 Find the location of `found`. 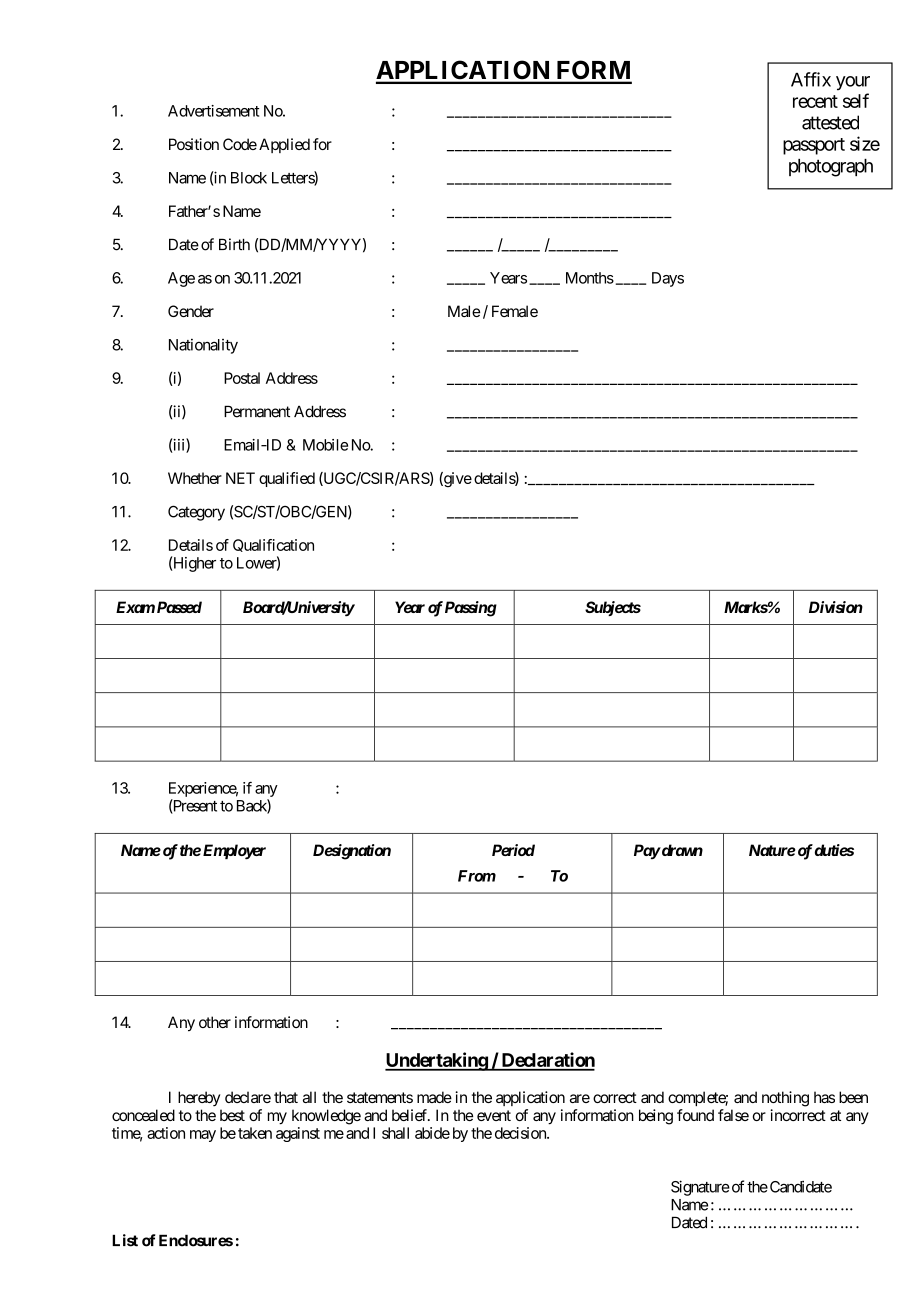

found is located at coordinates (695, 1115).
